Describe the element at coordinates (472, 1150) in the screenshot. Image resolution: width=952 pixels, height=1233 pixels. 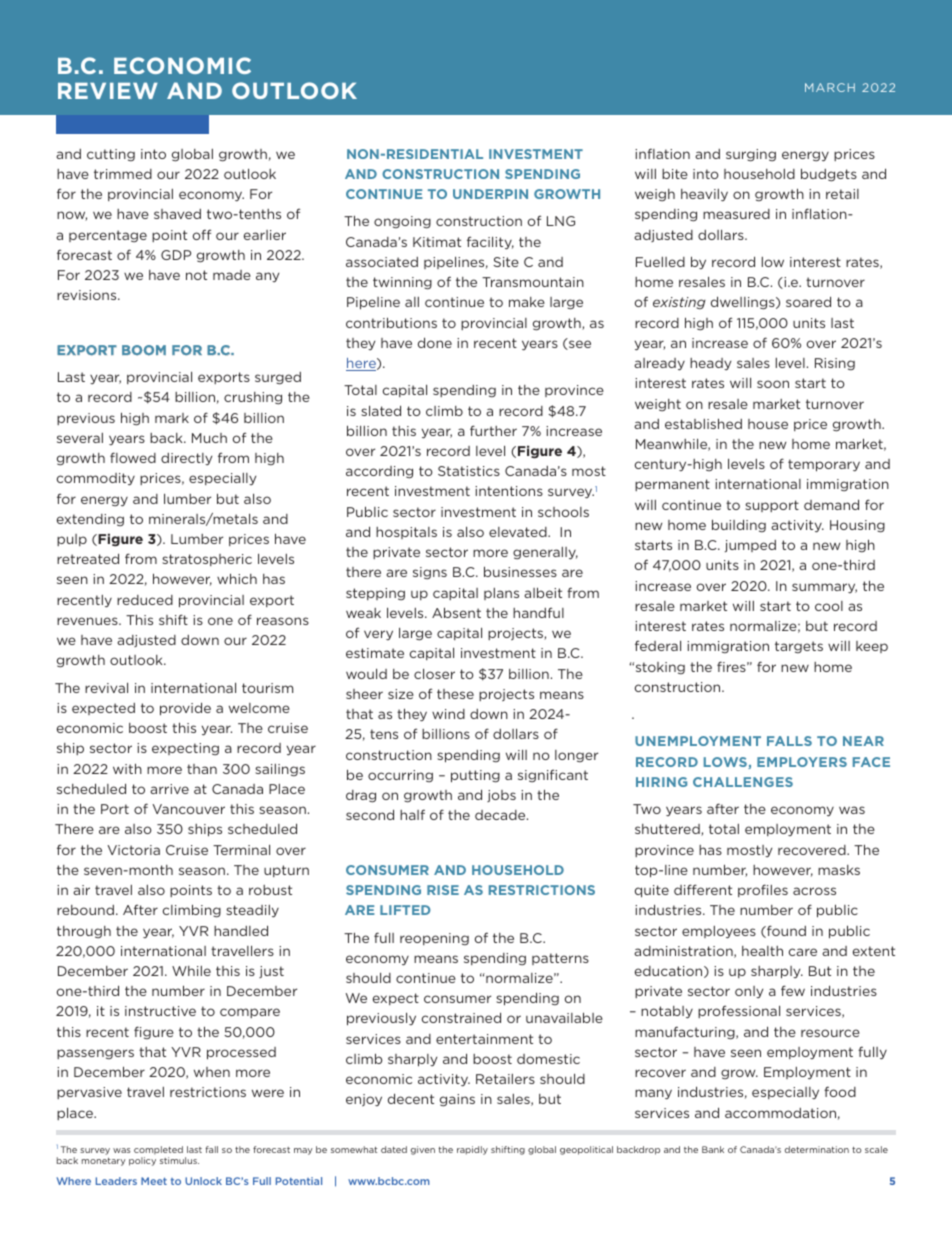
I see `rapidly` at that location.
